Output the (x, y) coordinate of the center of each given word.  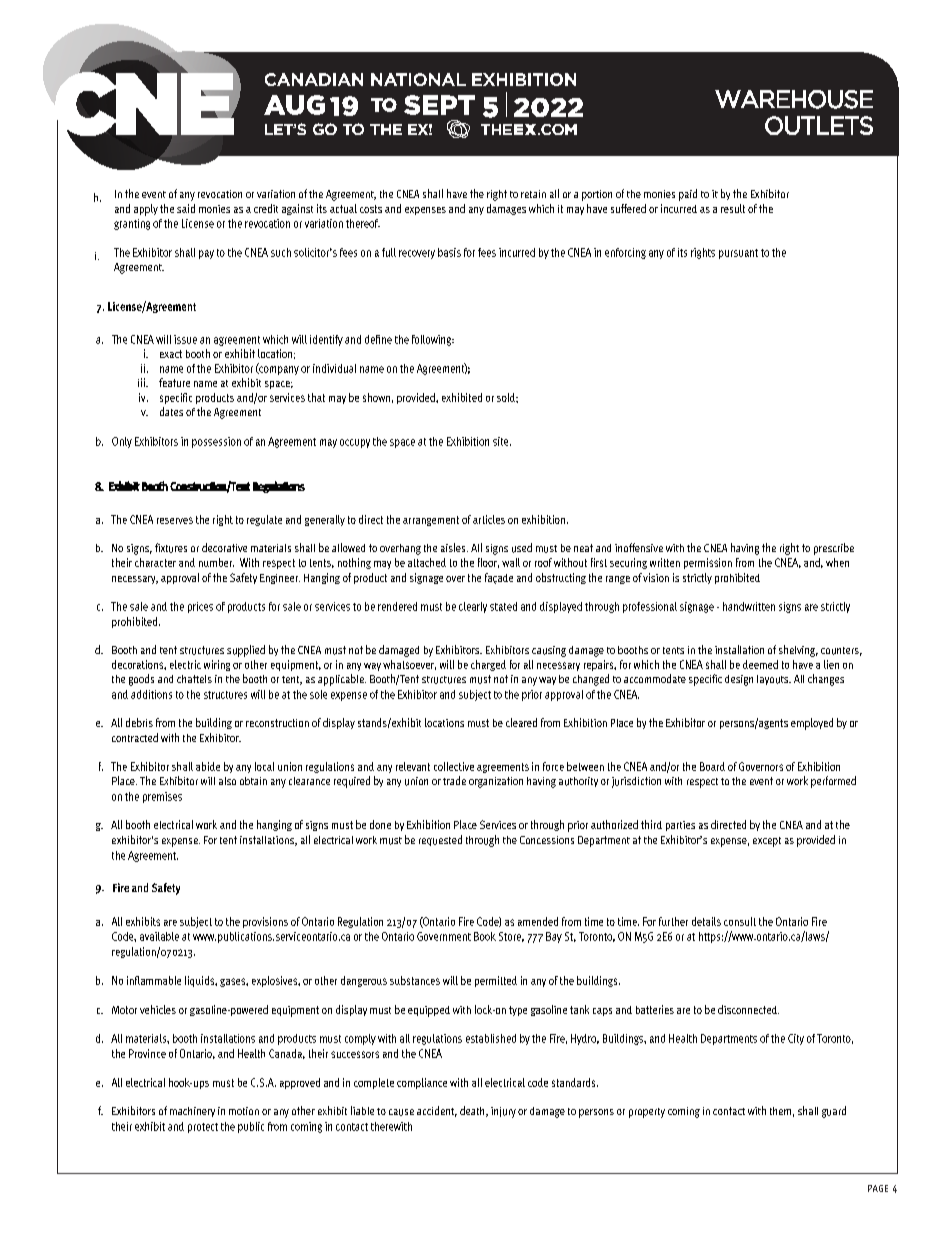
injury (503, 1112)
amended (538, 921)
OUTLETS (819, 125)
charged (488, 665)
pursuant (738, 254)
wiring (217, 665)
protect (203, 1128)
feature (174, 382)
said (186, 208)
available (159, 936)
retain (533, 194)
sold (507, 397)
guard (834, 1112)
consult (740, 921)
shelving (798, 651)
